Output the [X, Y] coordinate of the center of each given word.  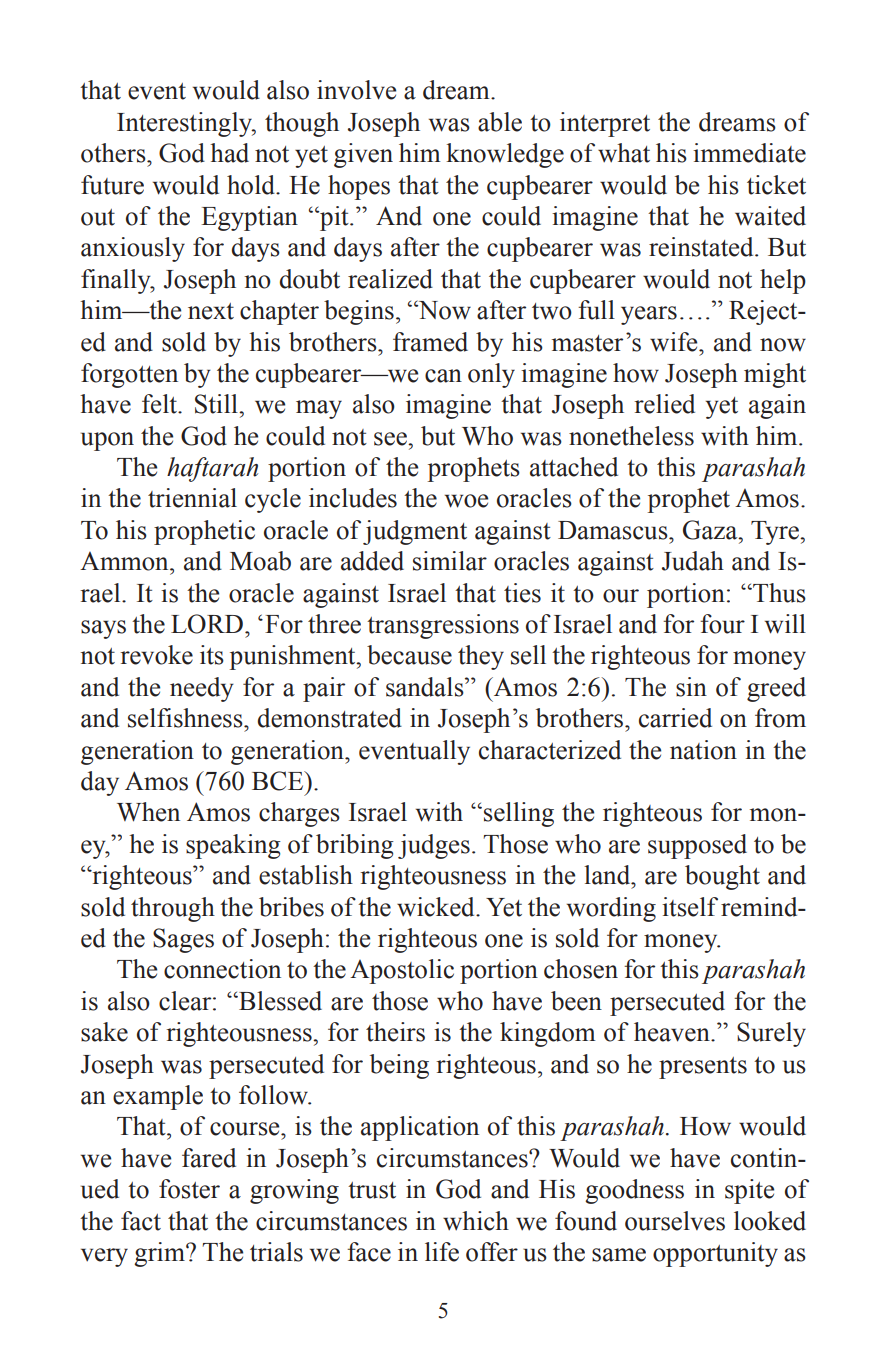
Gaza [711, 530]
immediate [749, 153]
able [500, 122]
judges [434, 846]
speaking [233, 846]
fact [141, 1221]
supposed [697, 846]
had [229, 153]
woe [466, 501]
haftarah [212, 469]
